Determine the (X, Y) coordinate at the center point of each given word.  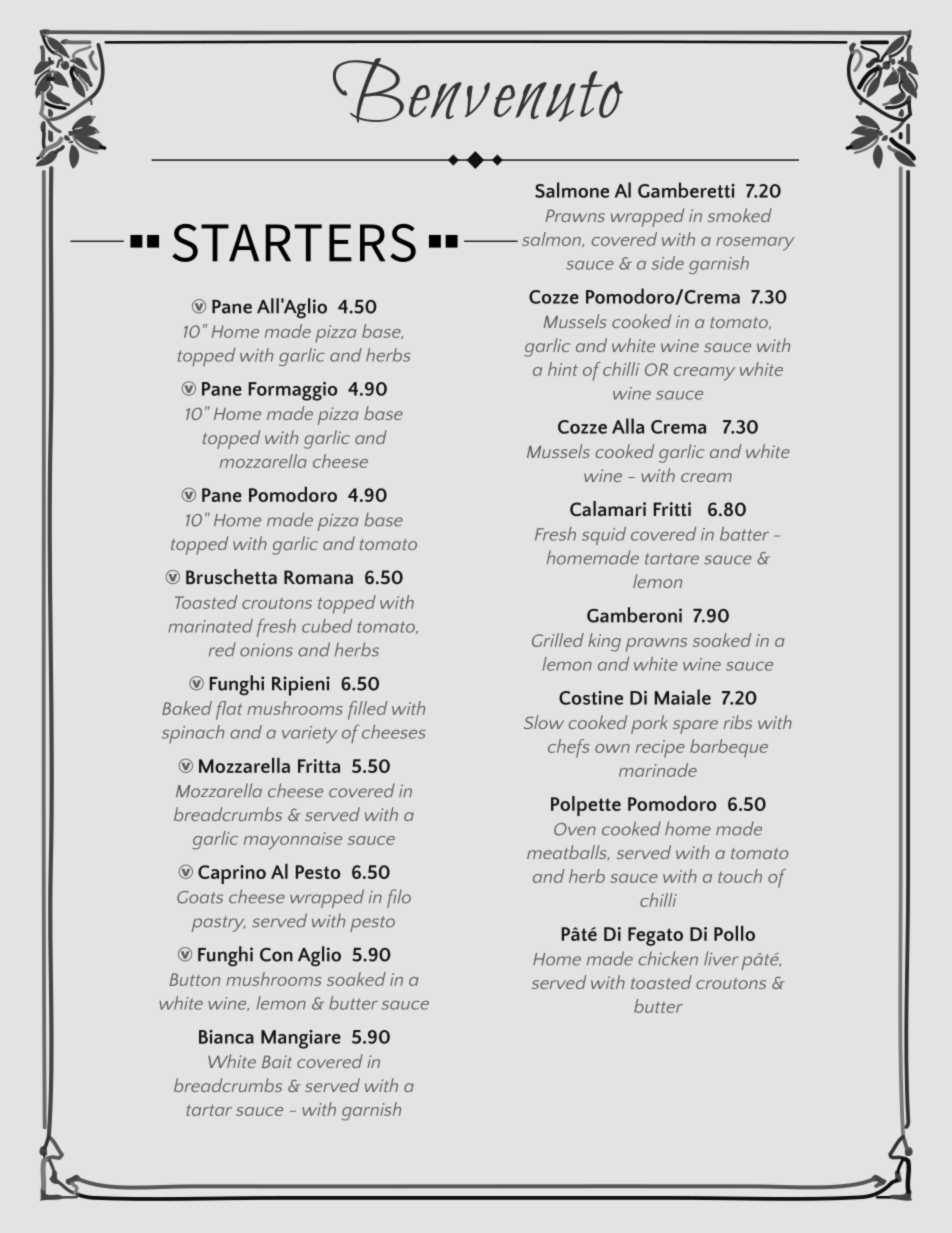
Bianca (226, 1037)
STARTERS (294, 243)
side (668, 263)
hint (563, 369)
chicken (668, 958)
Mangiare (301, 1039)
